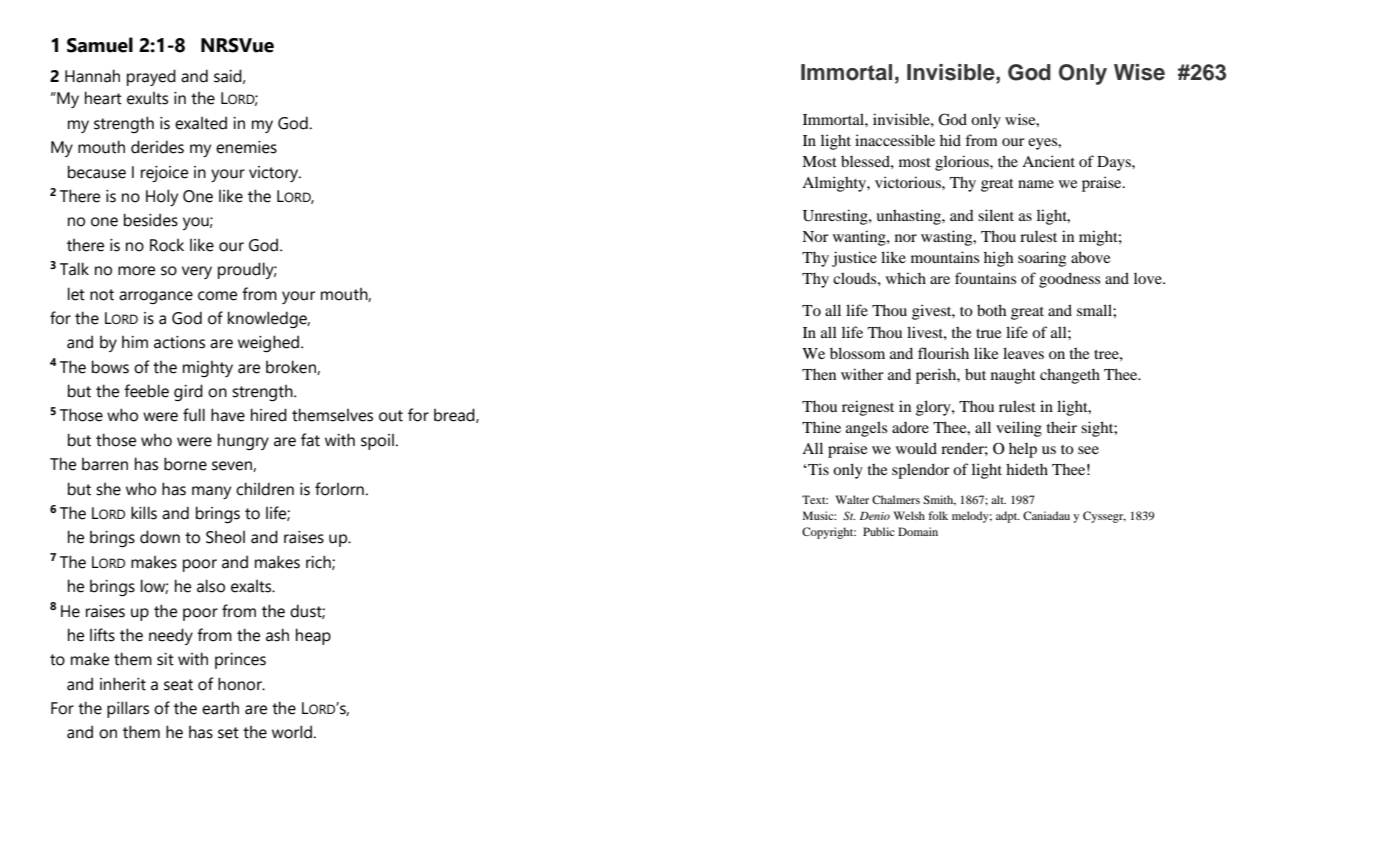 This image has height=850, width=1400. Describe the element at coordinates (934, 408) in the image. I see `glory` at that location.
